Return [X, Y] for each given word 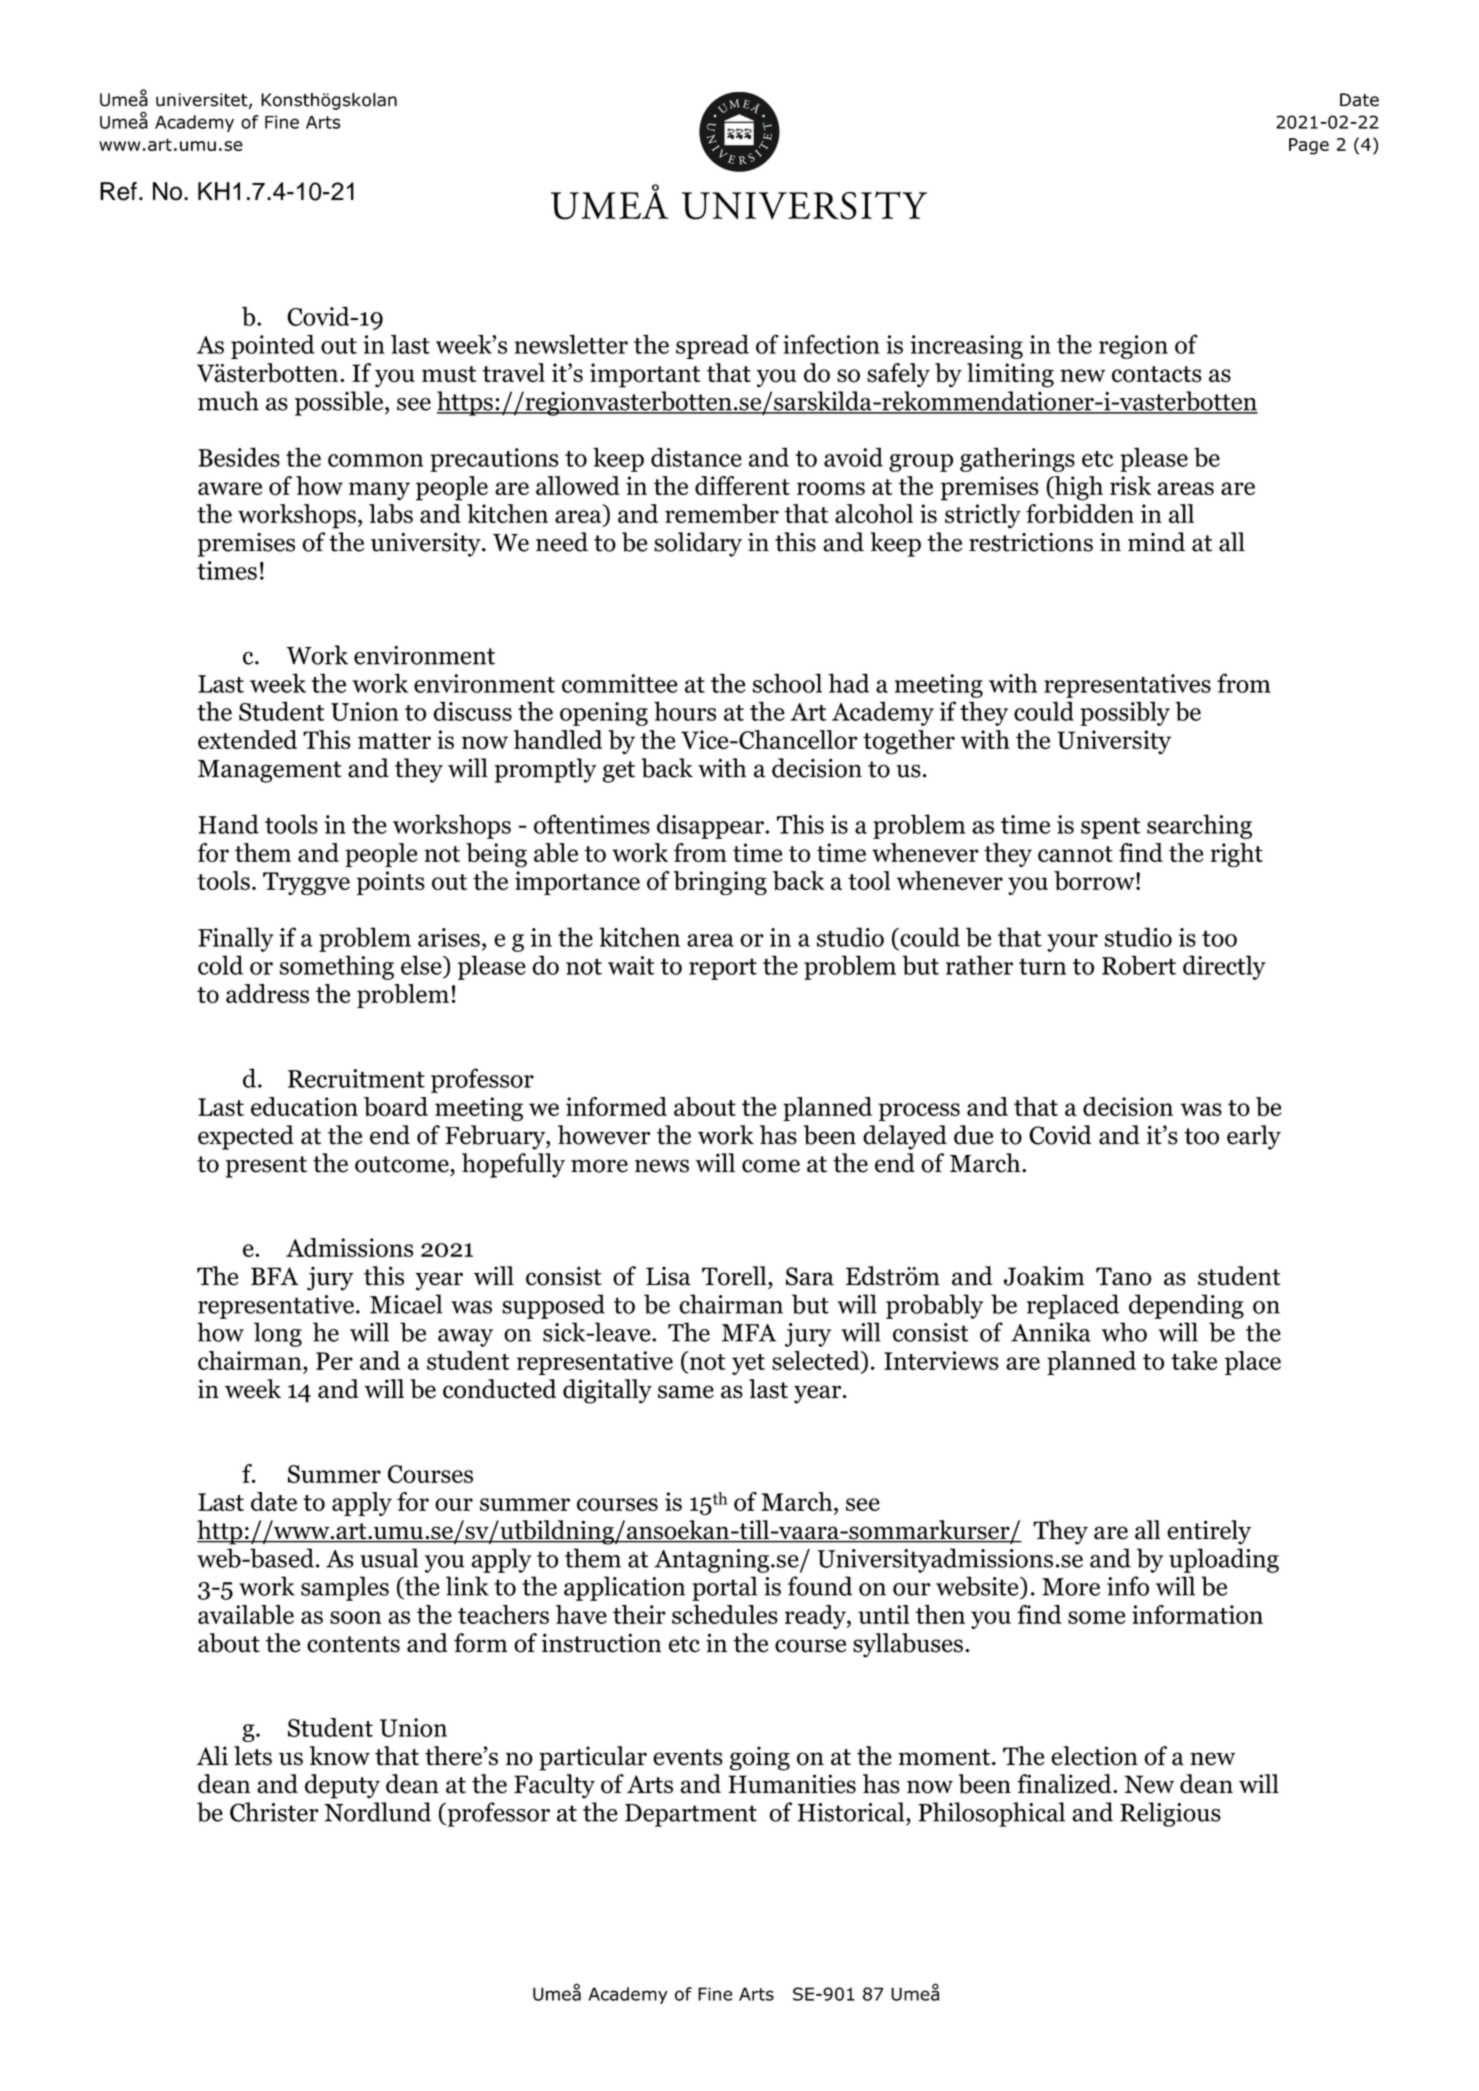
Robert [1139, 965]
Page [1309, 146]
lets [253, 1756]
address [267, 993]
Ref [118, 191]
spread [712, 346]
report [723, 969]
